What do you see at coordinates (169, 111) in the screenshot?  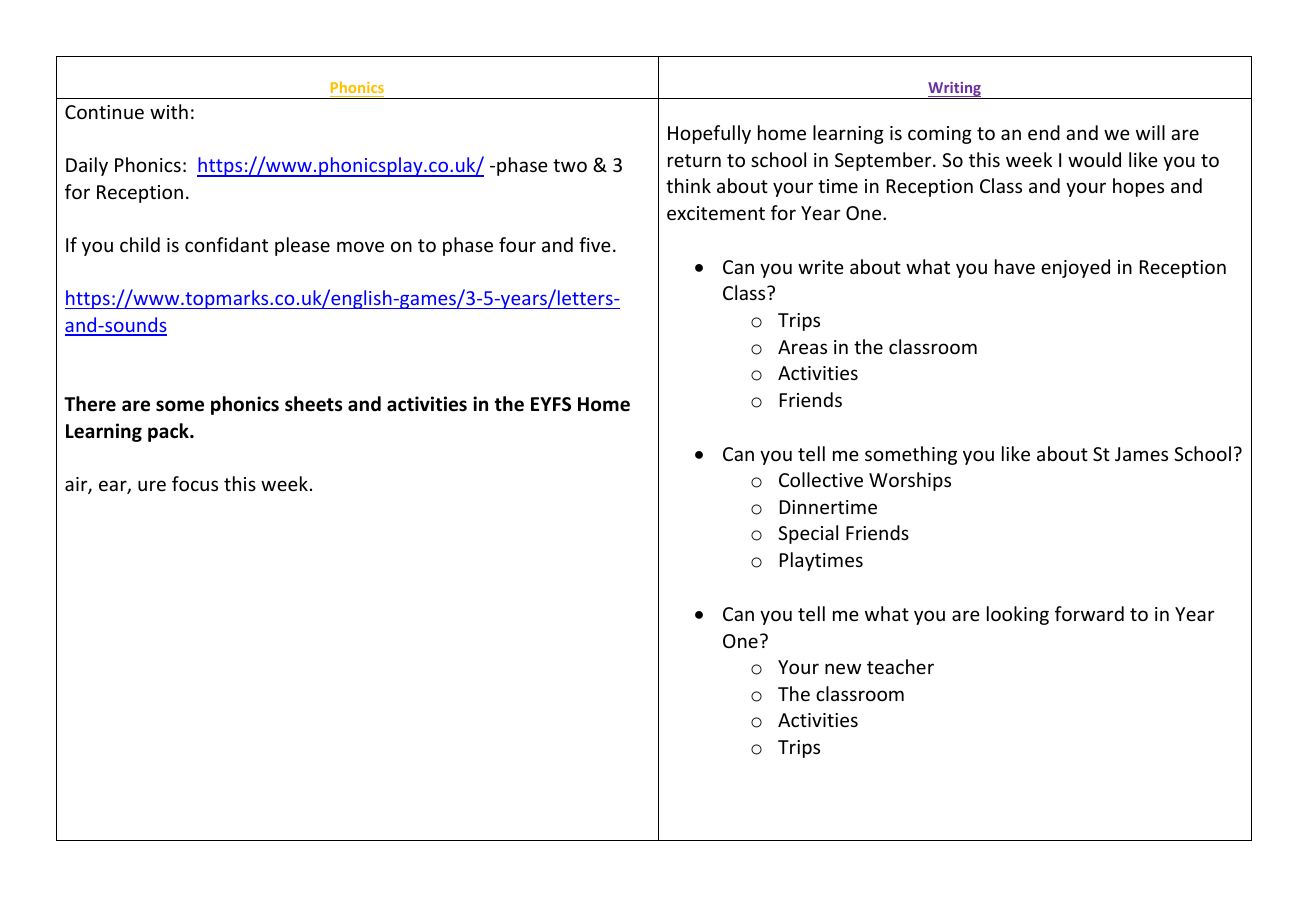 I see `with` at bounding box center [169, 111].
